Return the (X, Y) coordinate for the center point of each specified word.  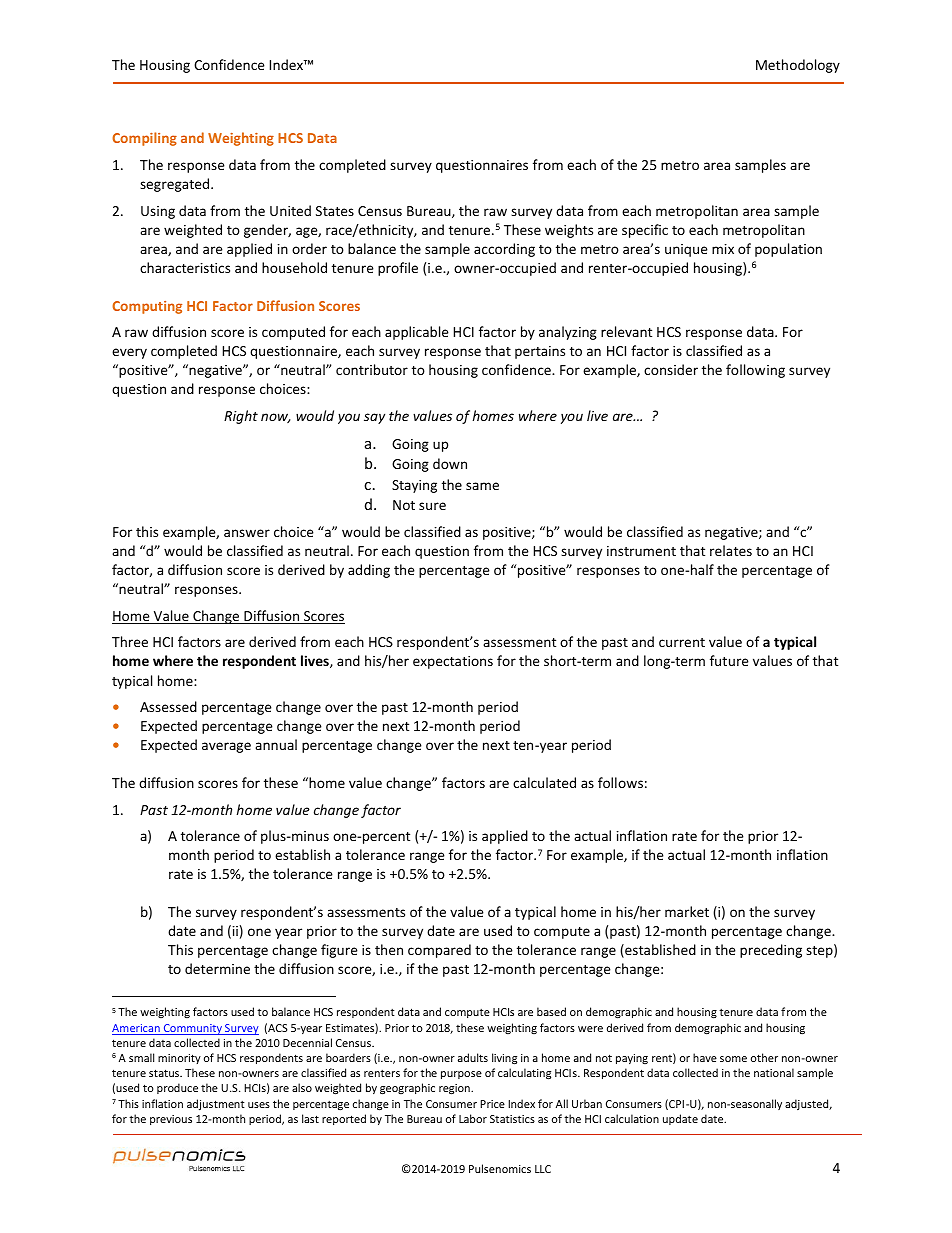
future (729, 660)
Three (130, 641)
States (335, 211)
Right (241, 417)
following (755, 371)
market (687, 911)
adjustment (216, 1104)
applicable (417, 333)
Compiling (144, 139)
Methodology (798, 66)
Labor (473, 1118)
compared (439, 951)
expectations (453, 662)
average (226, 747)
